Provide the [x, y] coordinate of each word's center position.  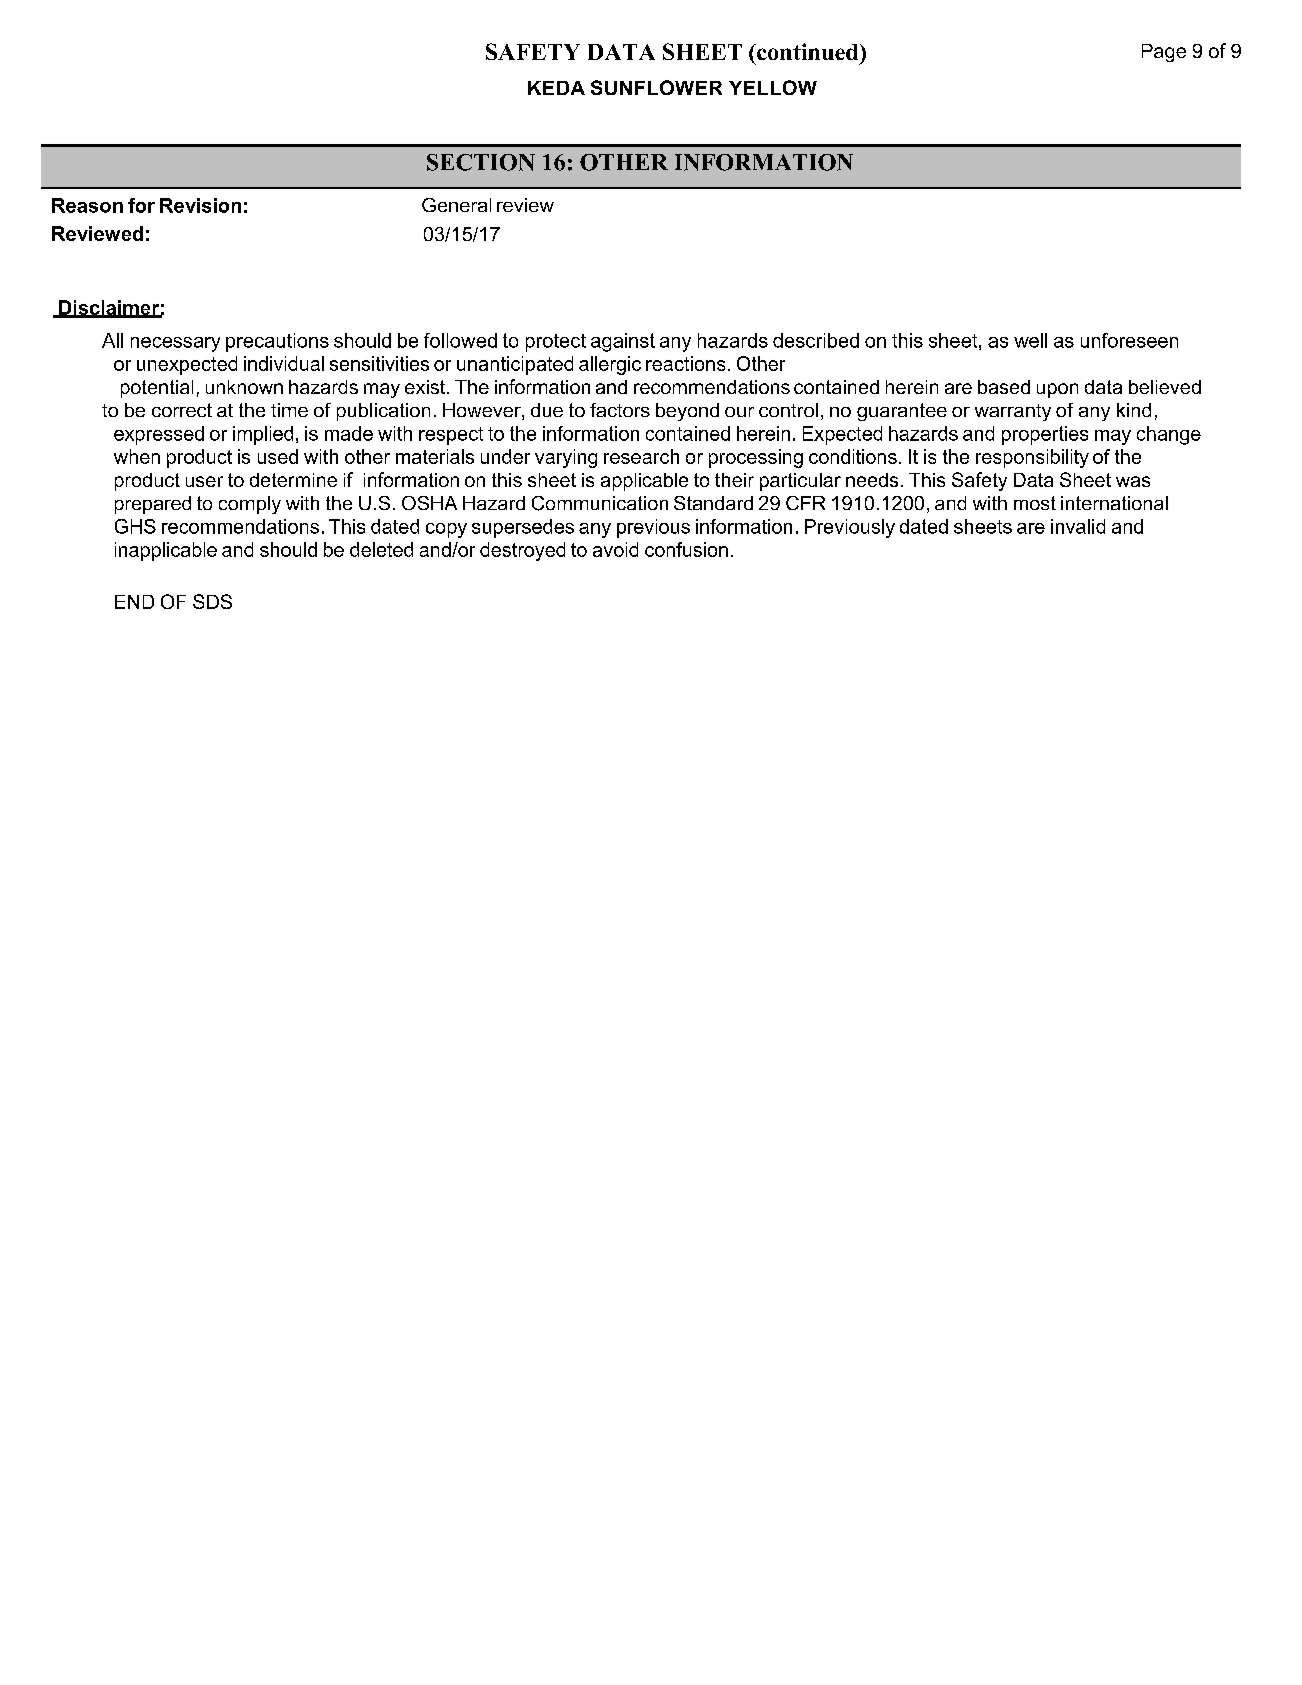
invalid [1078, 526]
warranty [1013, 412]
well [1030, 340]
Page [1164, 53]
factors [620, 410]
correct [182, 410]
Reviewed [97, 233]
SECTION [481, 162]
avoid [615, 549]
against [623, 342]
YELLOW [773, 87]
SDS [212, 601]
